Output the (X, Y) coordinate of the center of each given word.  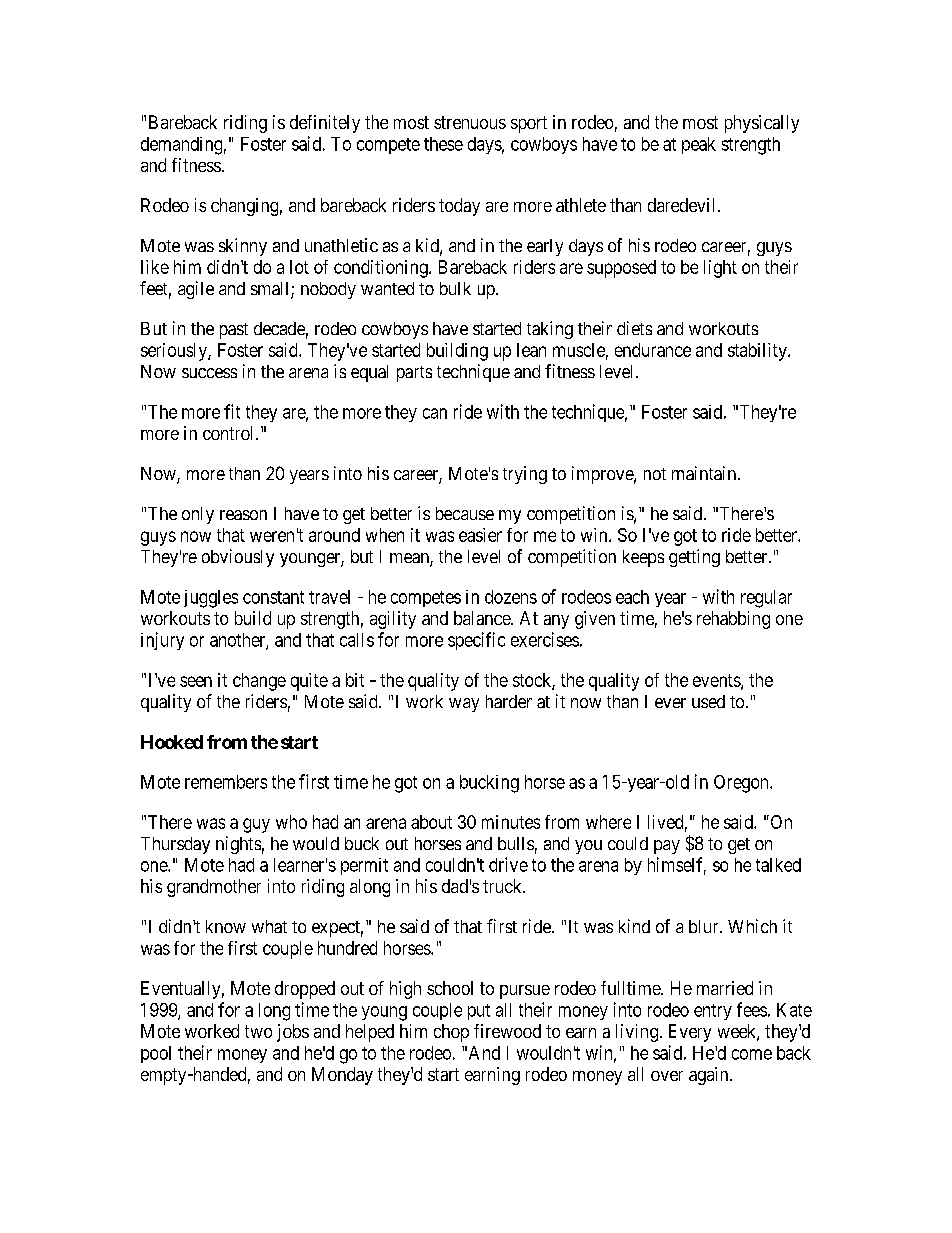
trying (525, 475)
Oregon (742, 784)
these (443, 144)
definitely (325, 124)
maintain (705, 473)
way (464, 705)
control (230, 433)
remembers (226, 782)
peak (699, 145)
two (258, 1031)
